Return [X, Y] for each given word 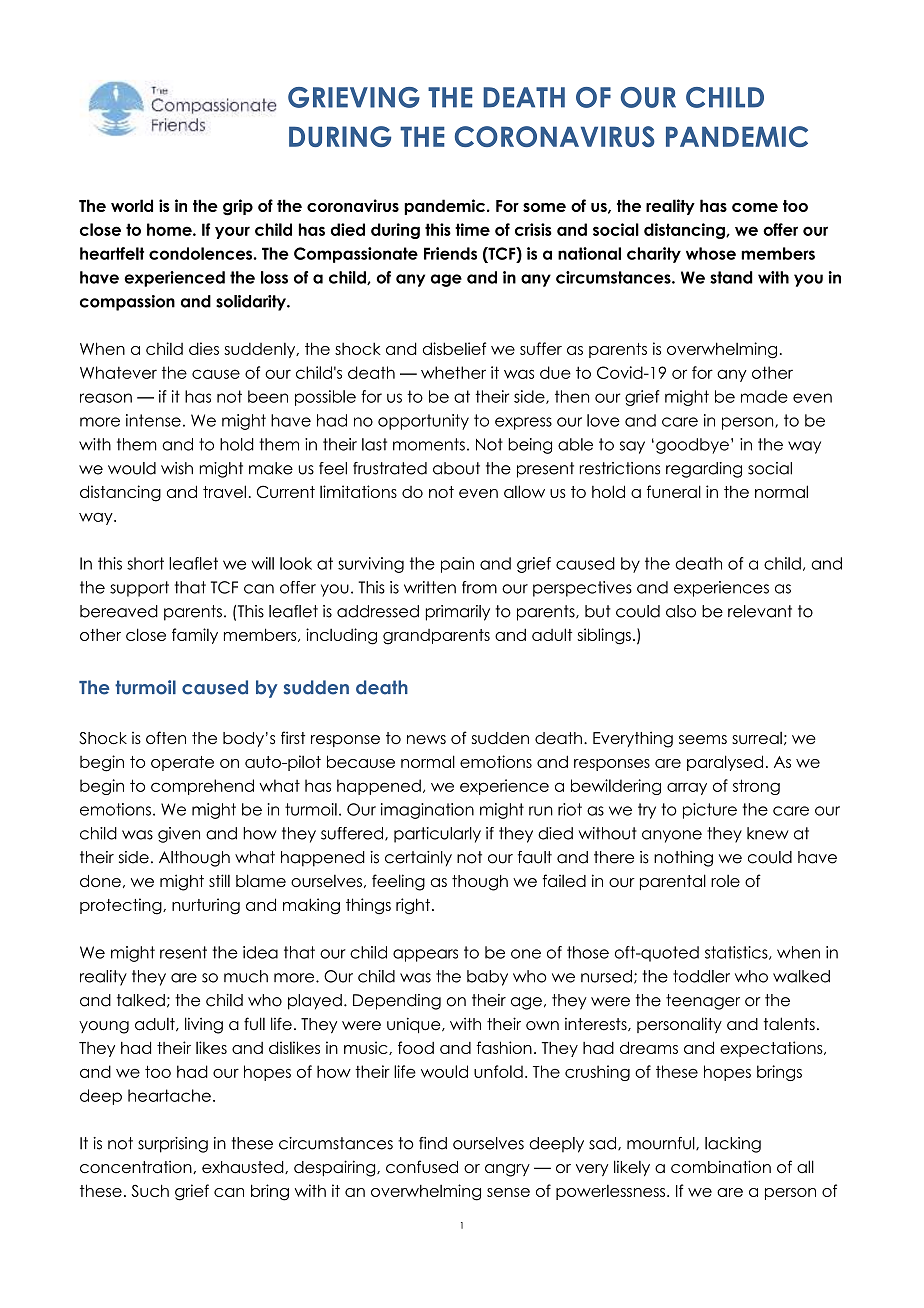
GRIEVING [354, 97]
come [755, 207]
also [681, 611]
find [433, 1143]
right [413, 906]
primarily [458, 613]
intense [153, 420]
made [764, 396]
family [195, 636]
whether [453, 372]
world [132, 205]
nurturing [206, 906]
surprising [173, 1145]
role [725, 881]
